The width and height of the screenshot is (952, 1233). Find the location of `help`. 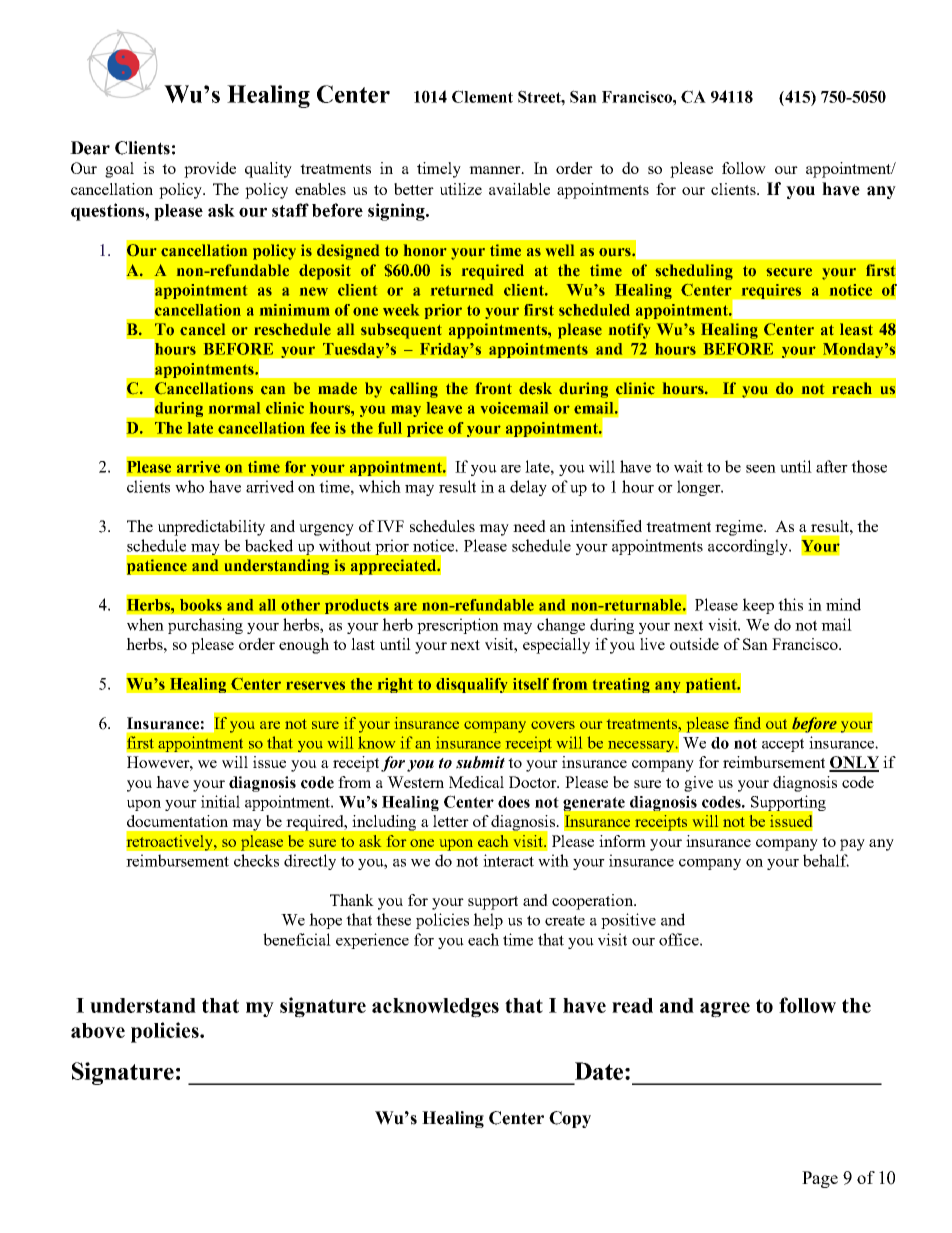

help is located at coordinates (488, 921).
